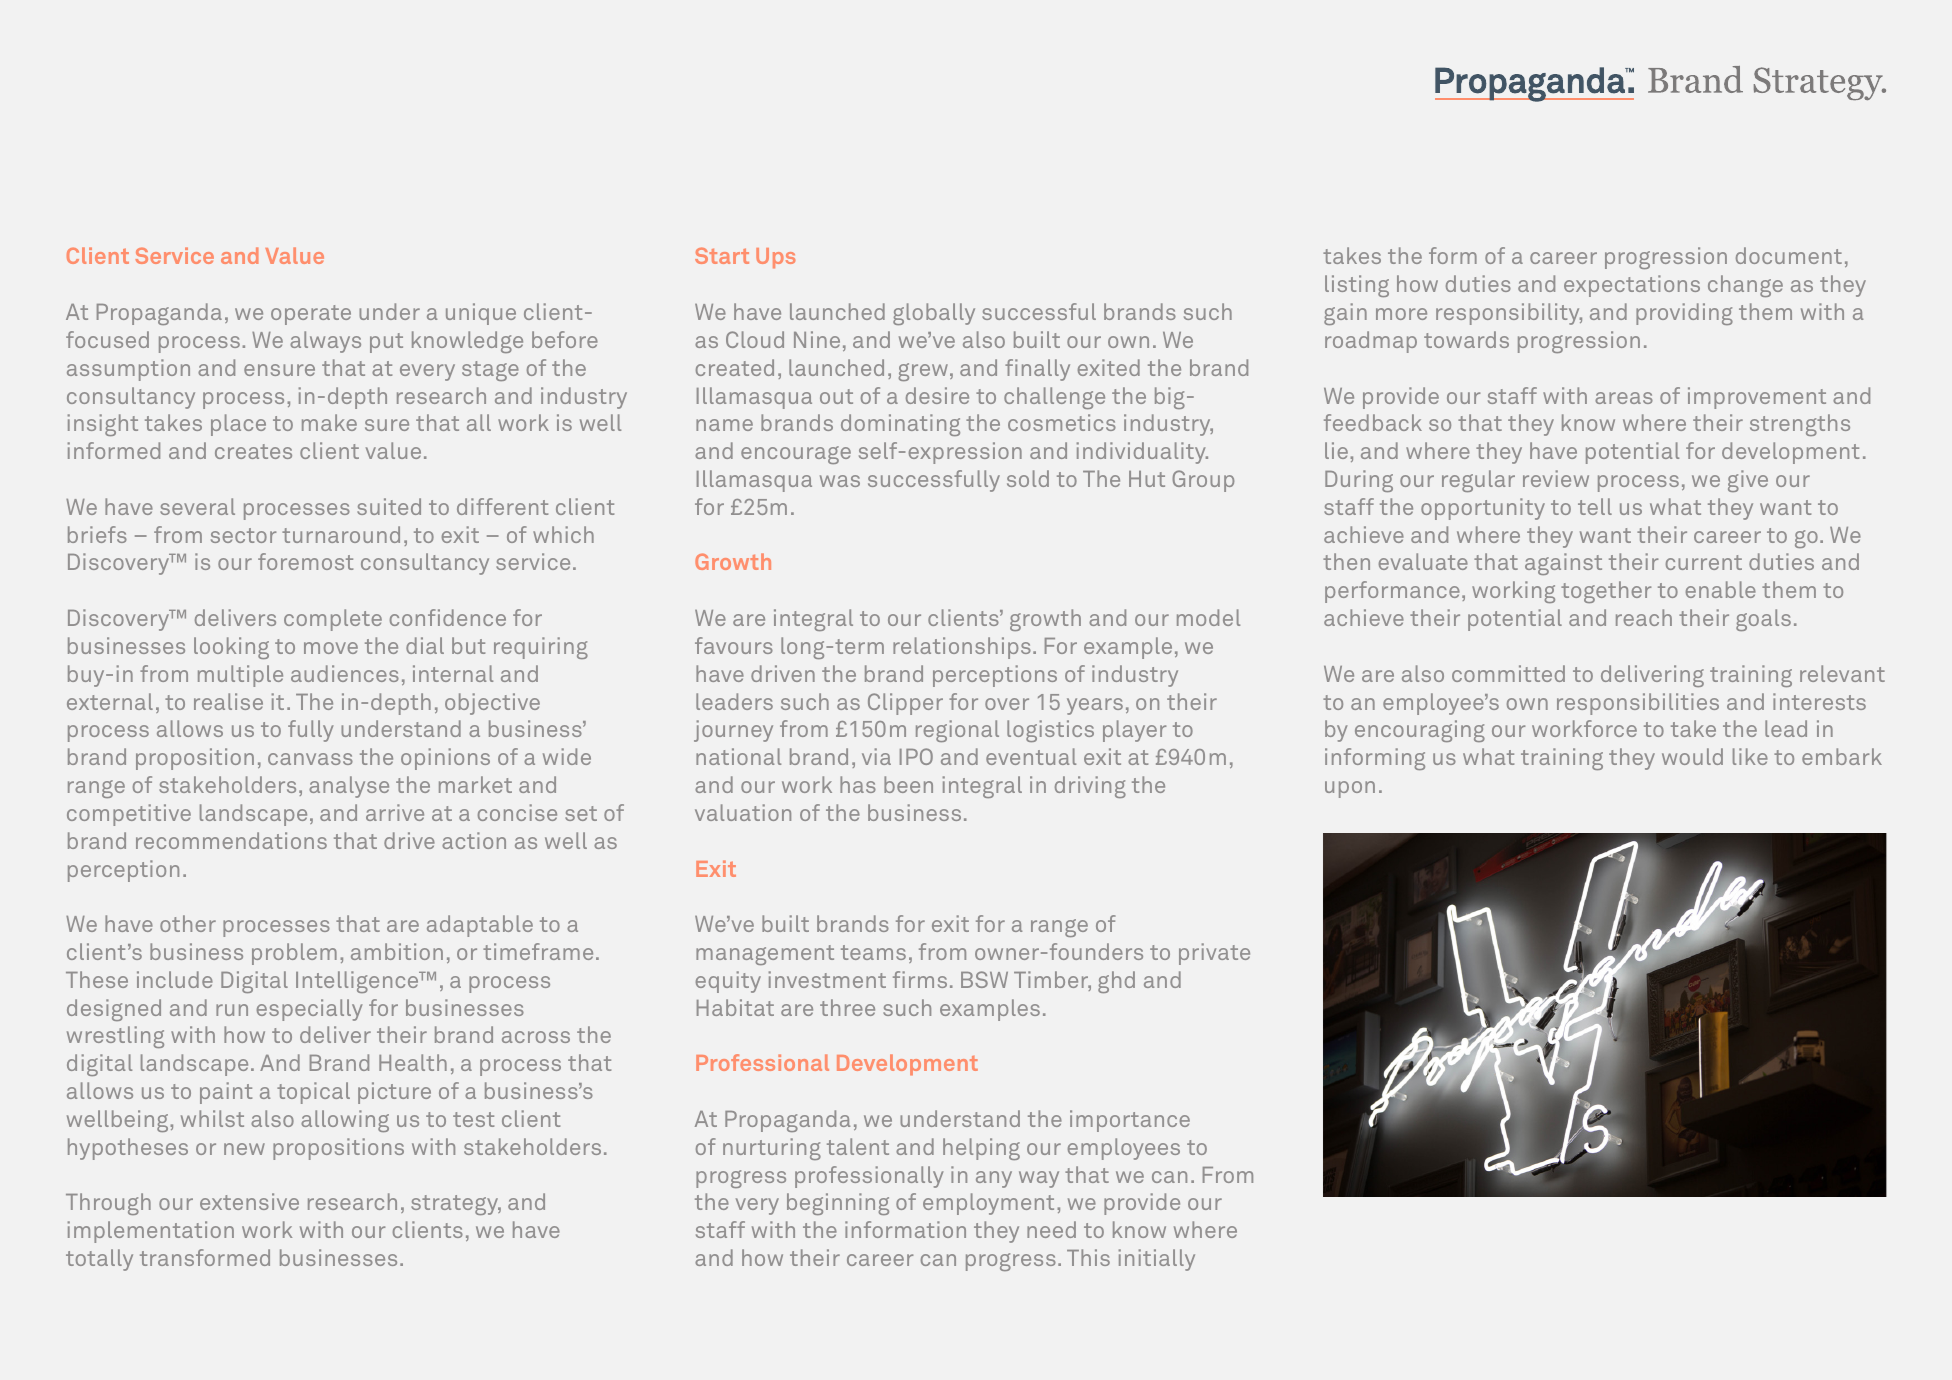  What do you see at coordinates (1157, 1260) in the screenshot?
I see `initially` at bounding box center [1157, 1260].
